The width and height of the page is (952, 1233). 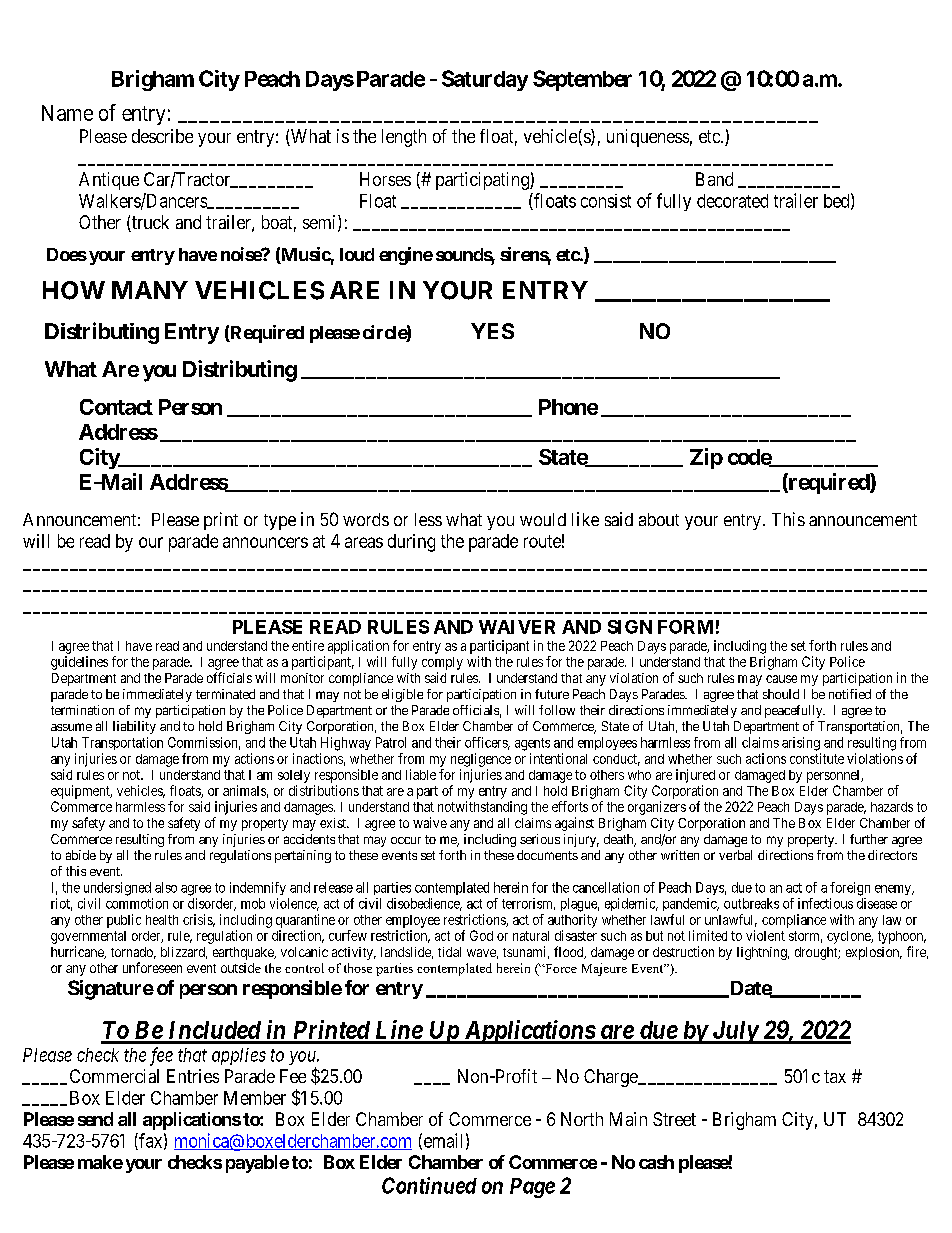 I want to click on Saturday, so click(x=485, y=80).
